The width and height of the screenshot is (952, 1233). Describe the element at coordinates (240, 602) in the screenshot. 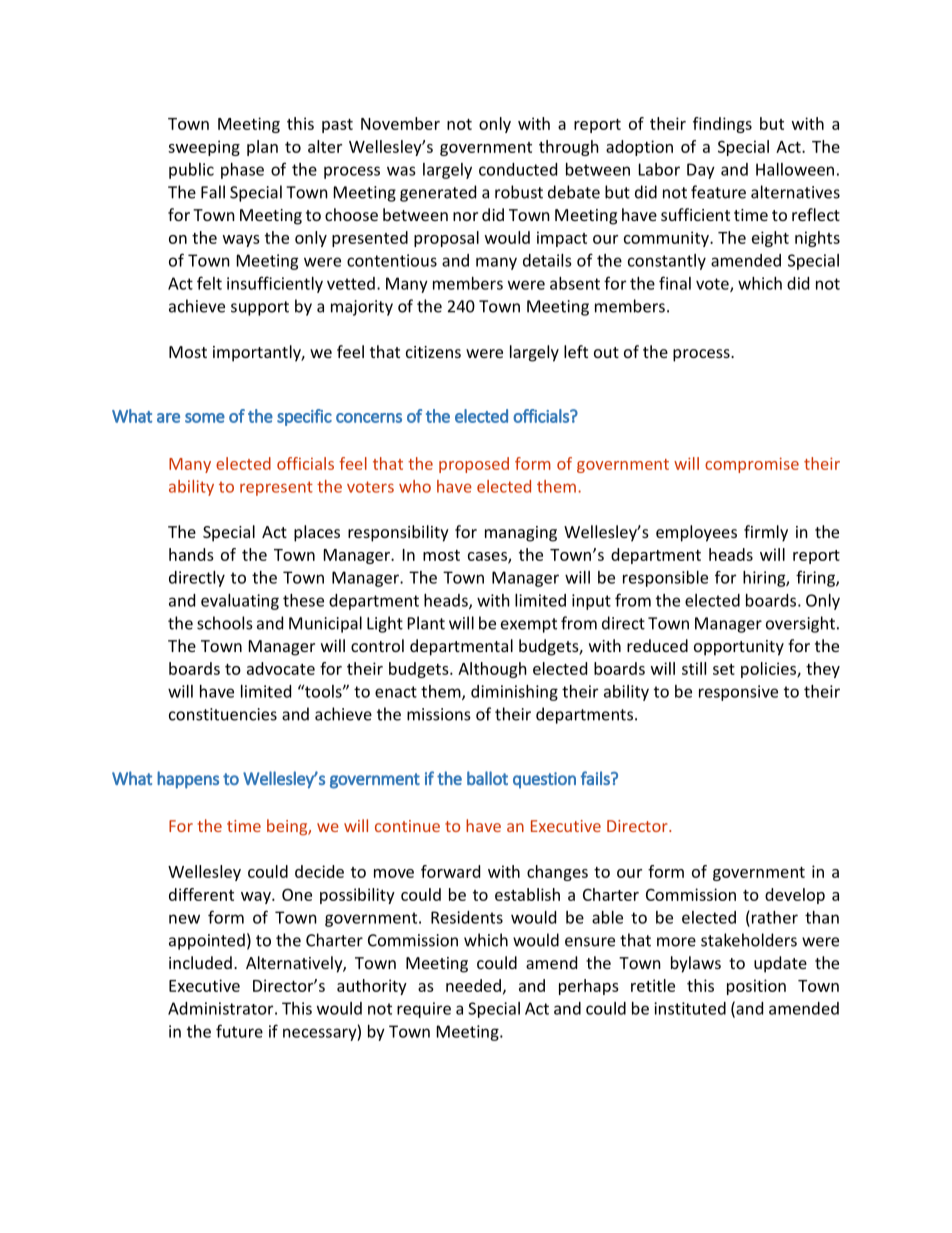

I see `evaluating` at that location.
